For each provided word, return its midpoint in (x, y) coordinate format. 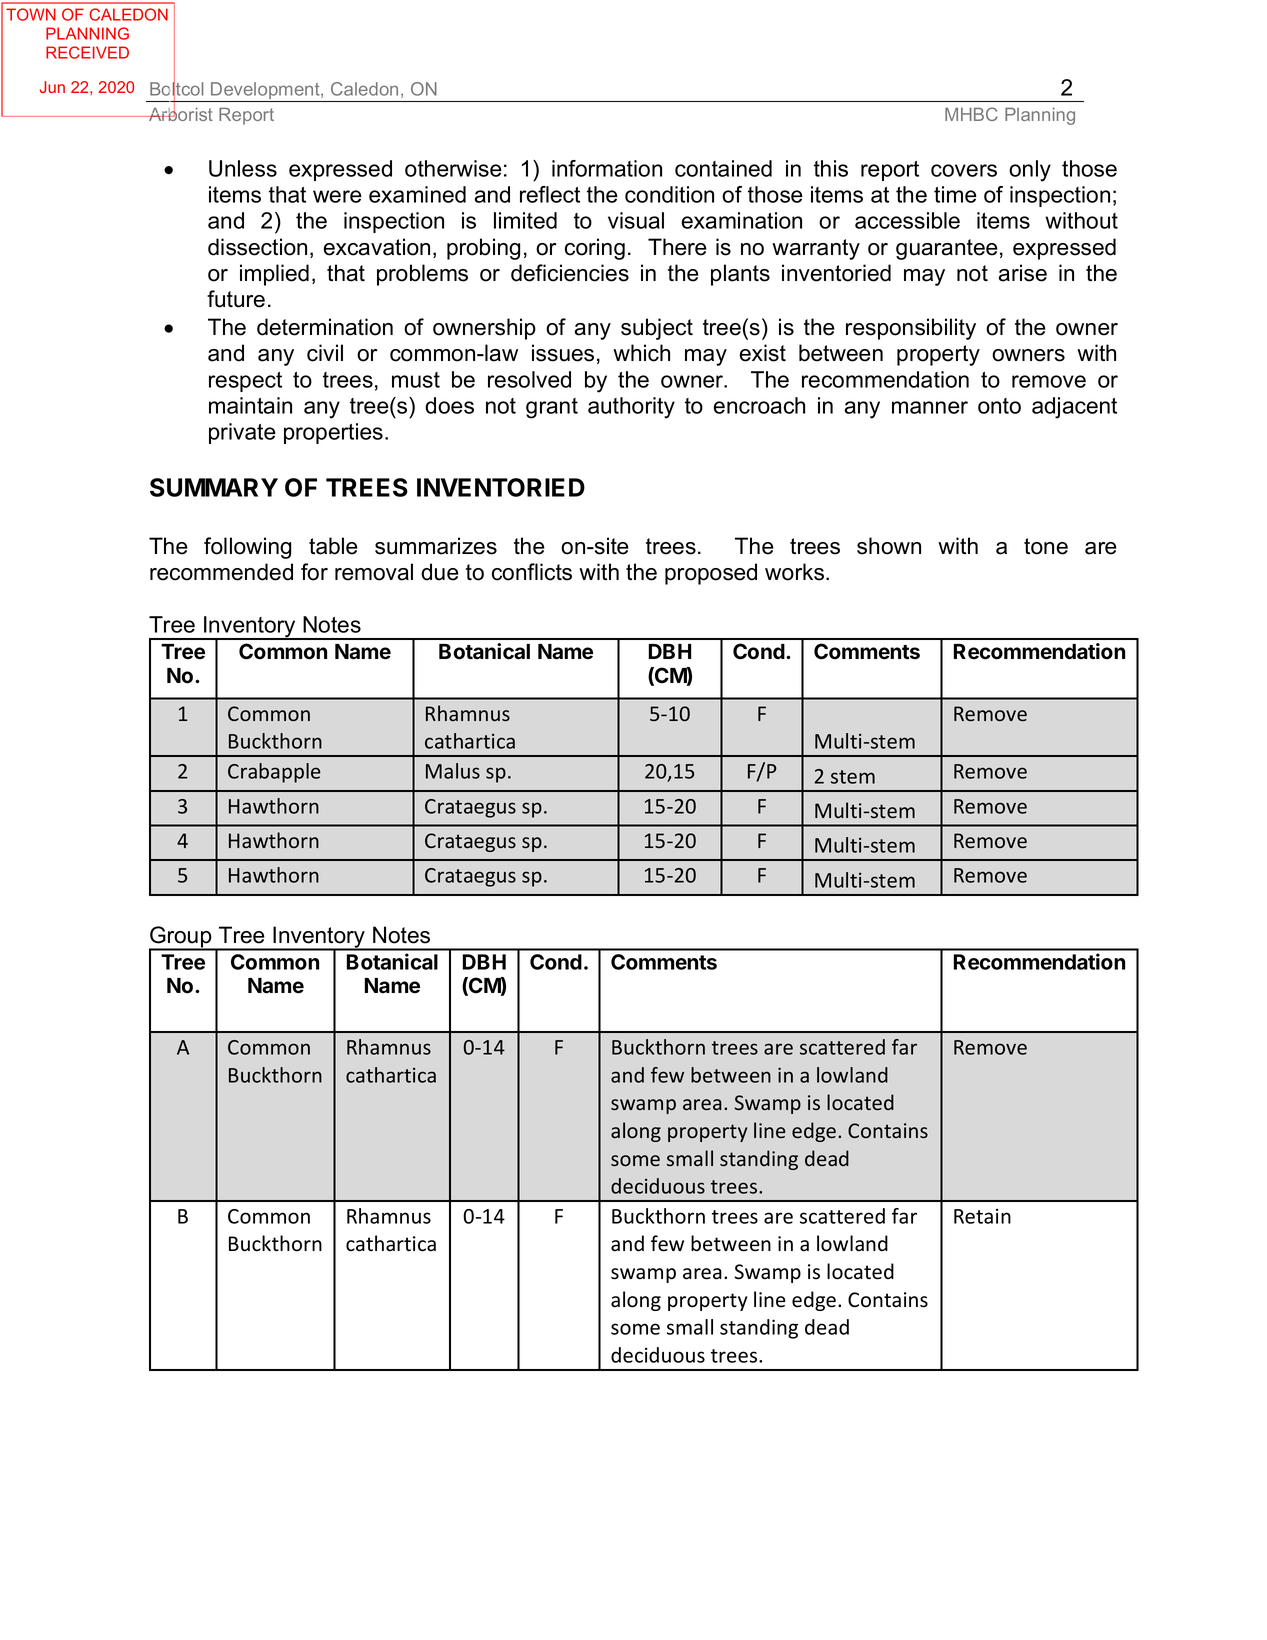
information (607, 168)
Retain (982, 1216)
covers (964, 170)
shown (889, 546)
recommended (221, 572)
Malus (453, 771)
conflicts (532, 572)
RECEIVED (87, 52)
